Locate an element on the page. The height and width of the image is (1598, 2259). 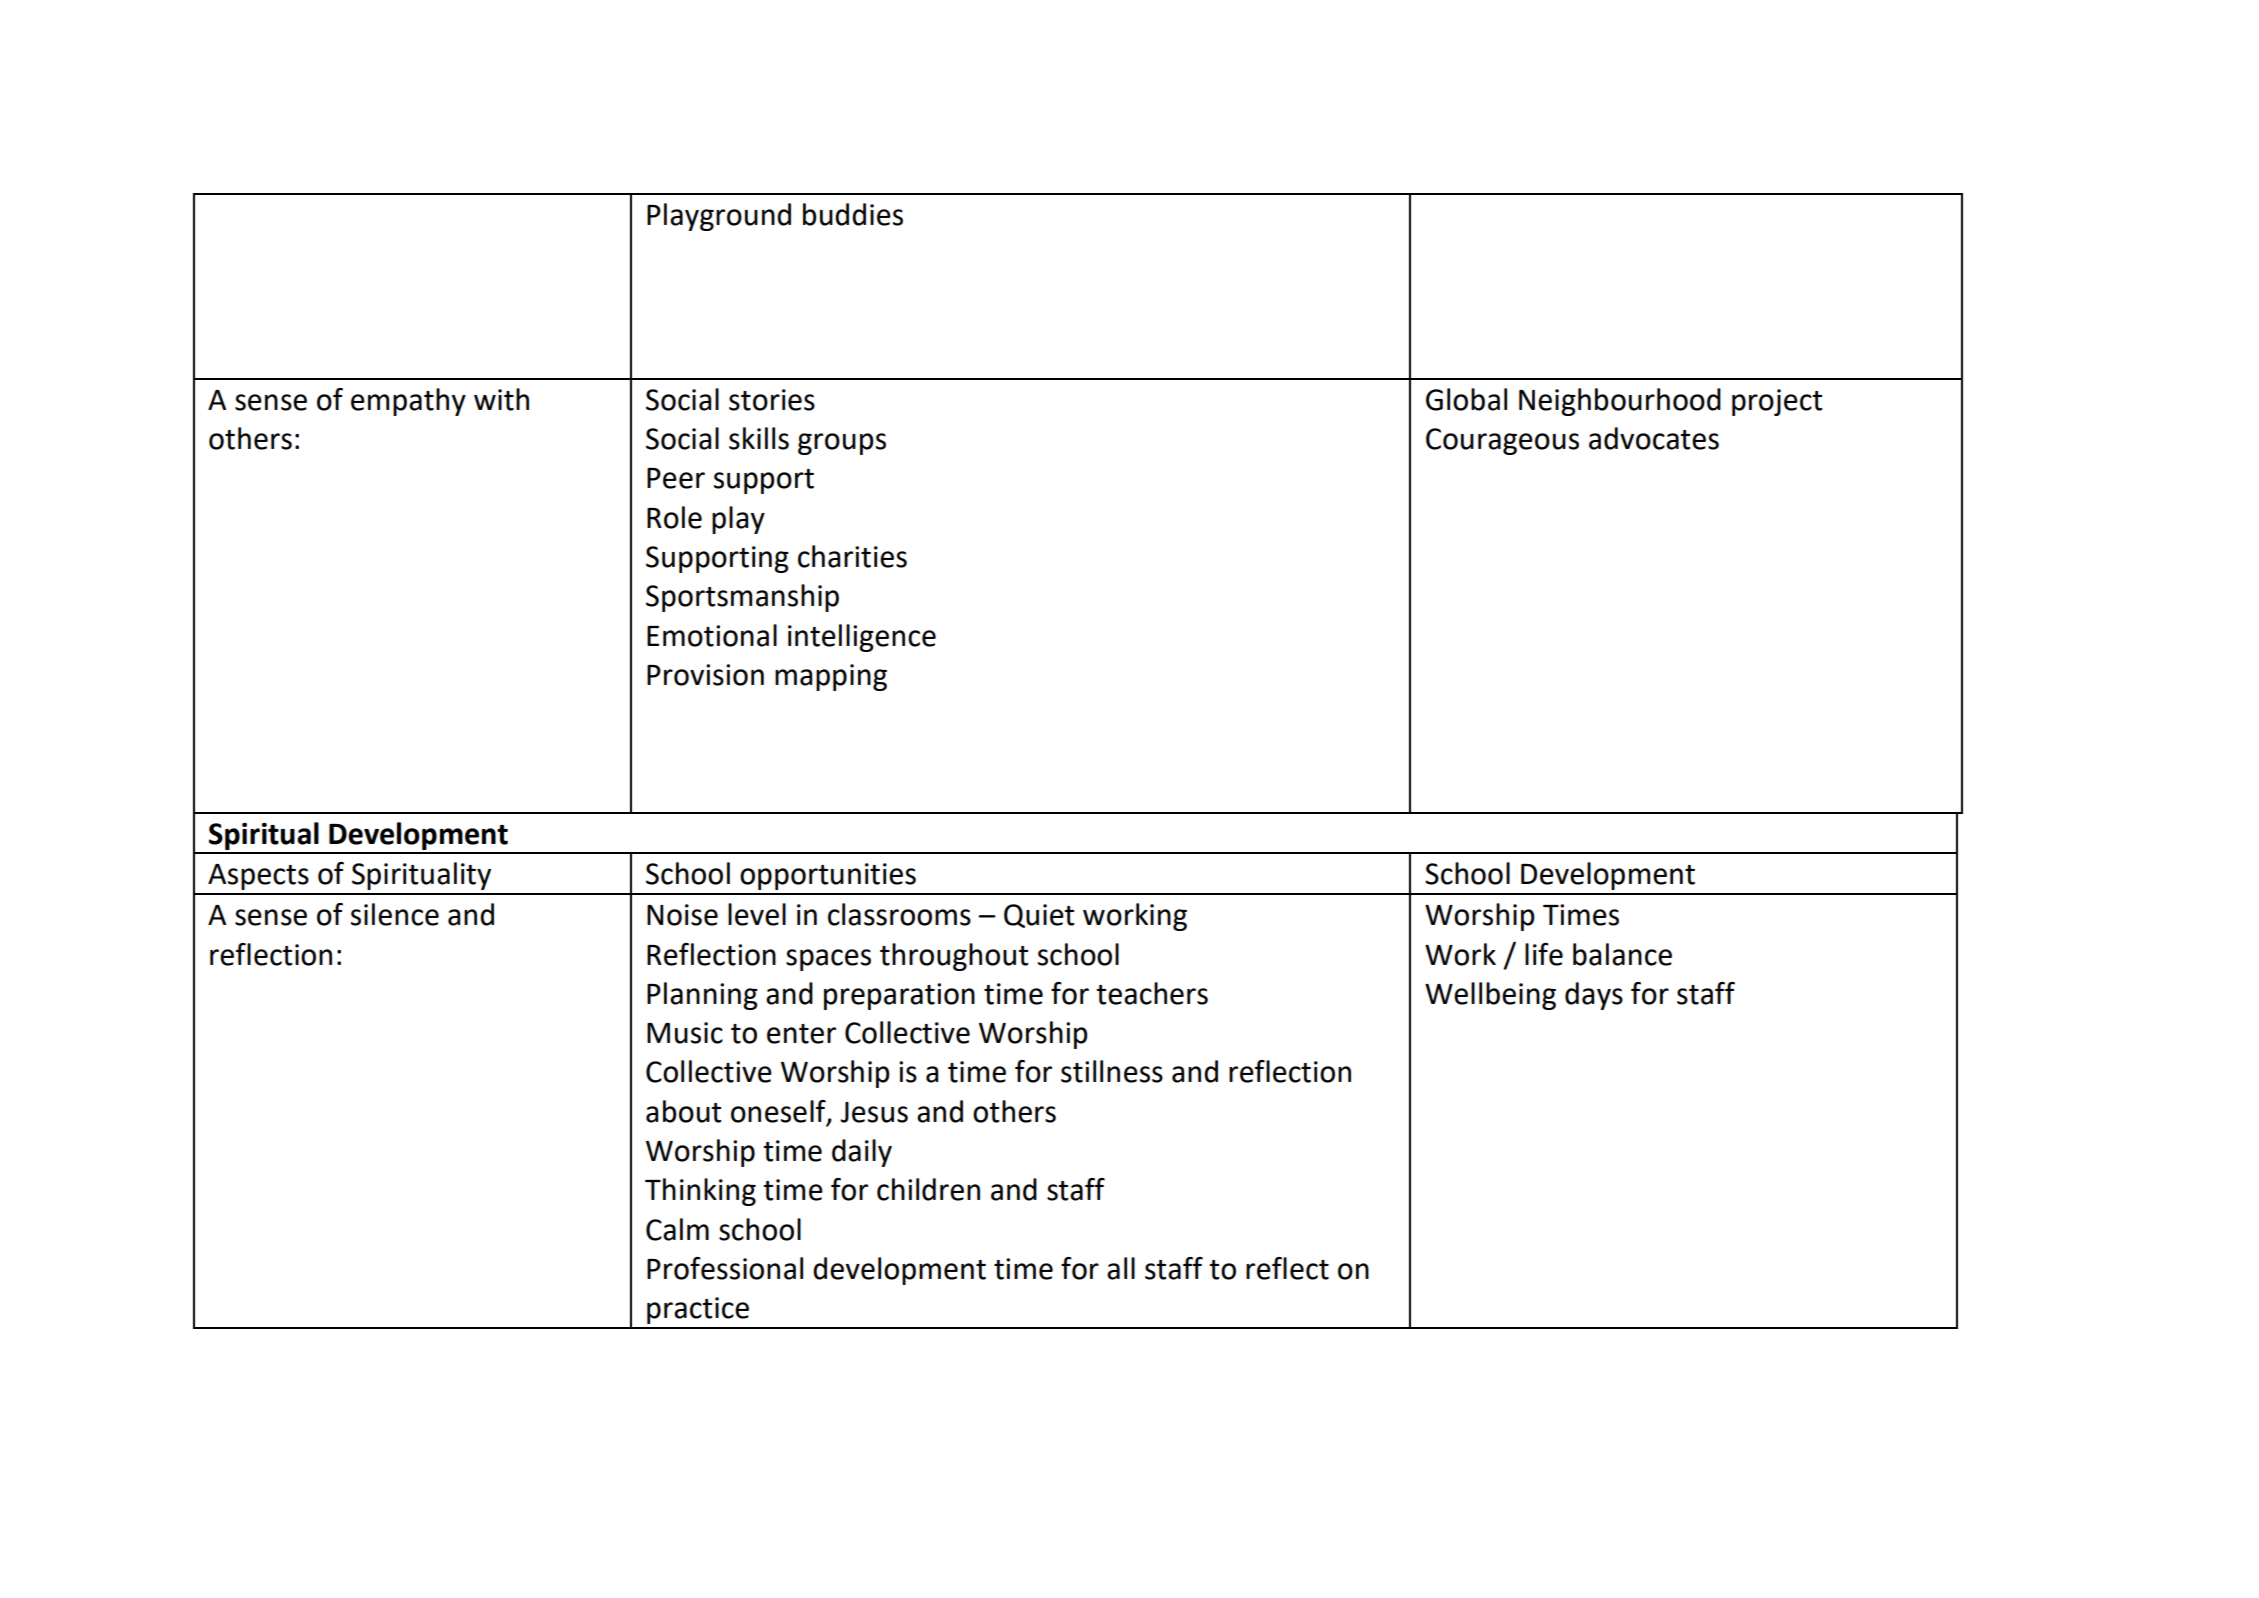
Sportsmanship is located at coordinates (742, 598).
